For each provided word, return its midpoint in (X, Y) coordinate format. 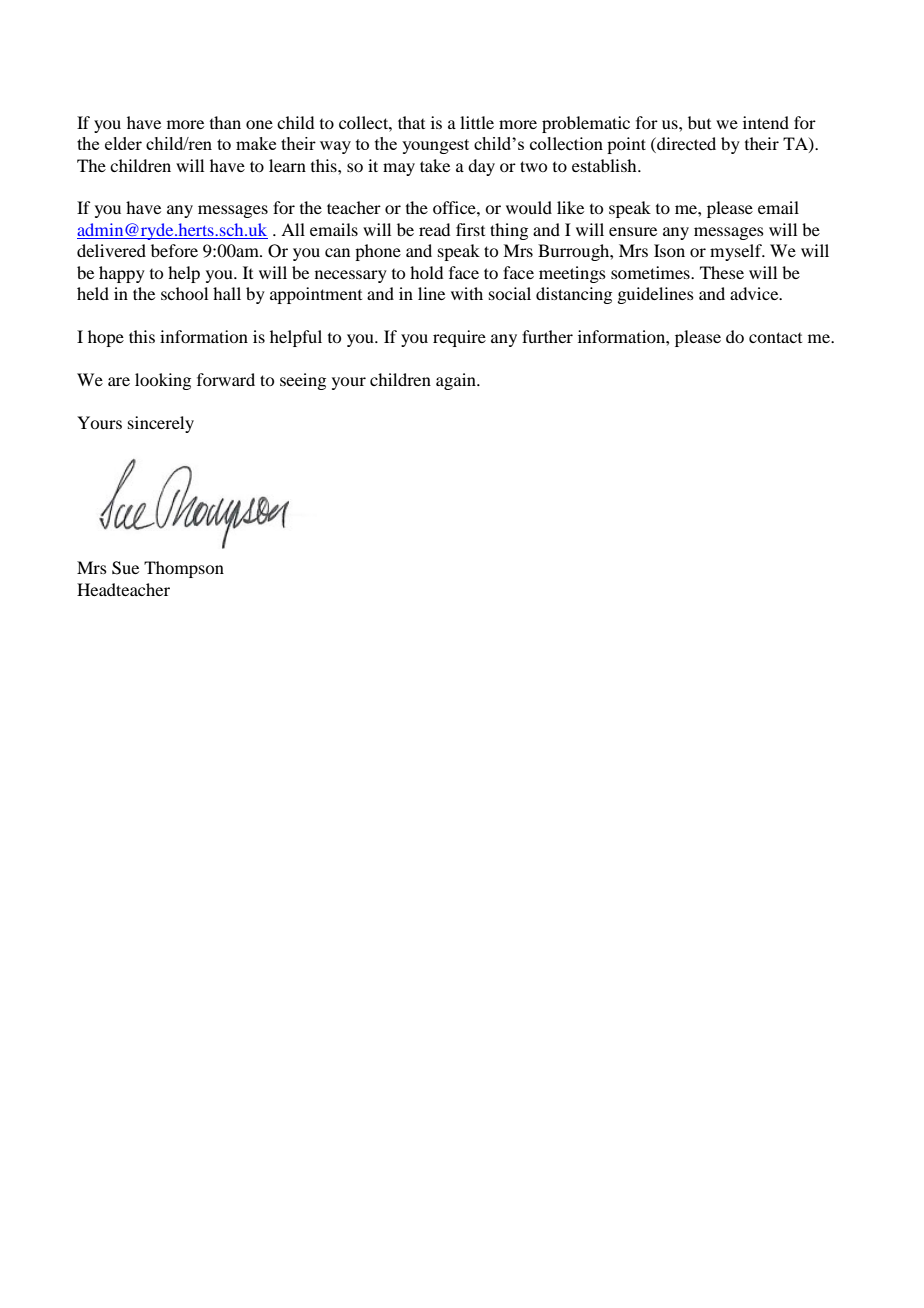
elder (123, 143)
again (457, 381)
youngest (435, 146)
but (699, 122)
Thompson (184, 569)
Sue (125, 568)
